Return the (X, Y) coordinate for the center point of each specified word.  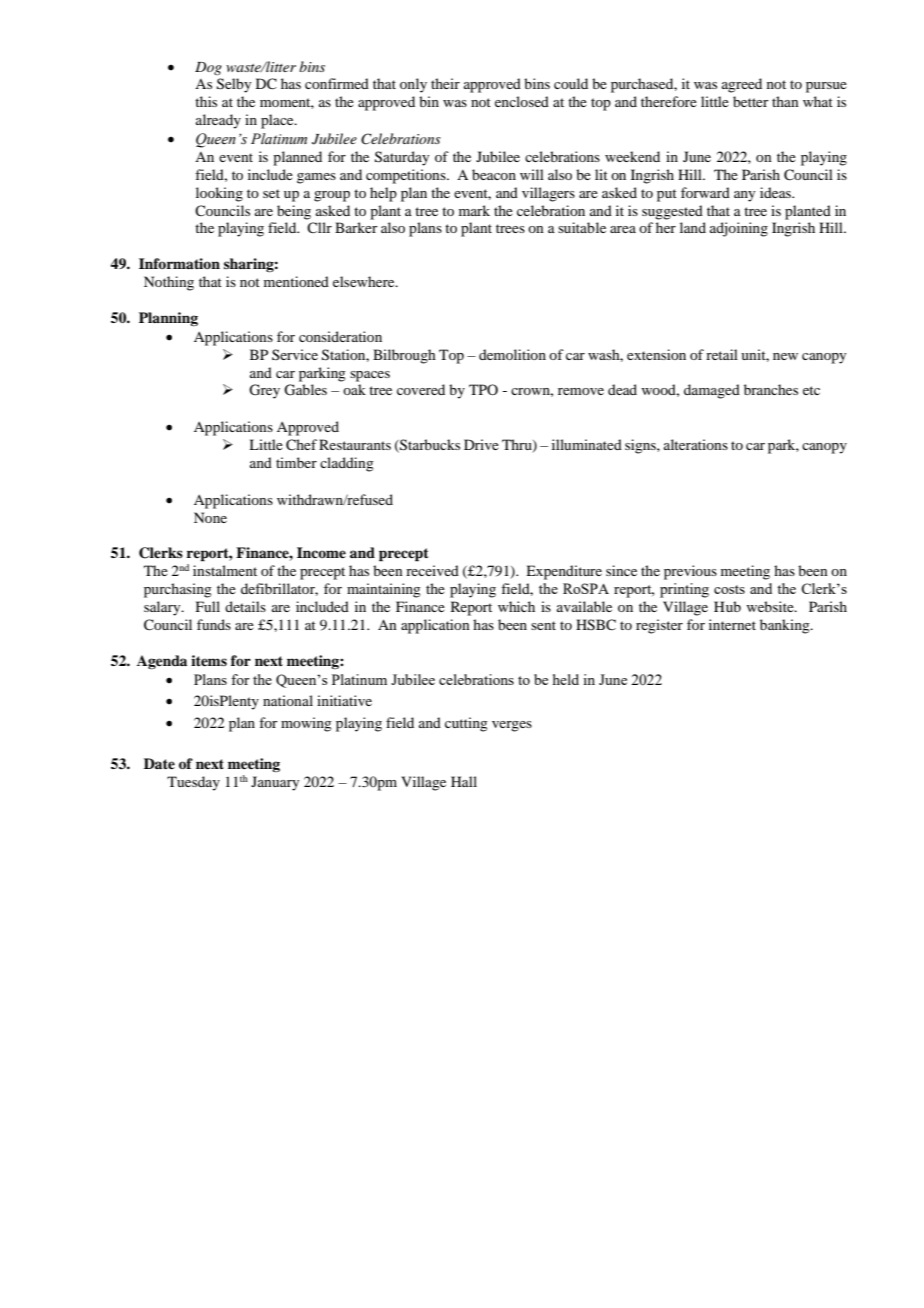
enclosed (522, 101)
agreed (742, 85)
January (275, 783)
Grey (264, 391)
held (566, 679)
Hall (464, 781)
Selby (234, 85)
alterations (696, 444)
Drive (481, 444)
